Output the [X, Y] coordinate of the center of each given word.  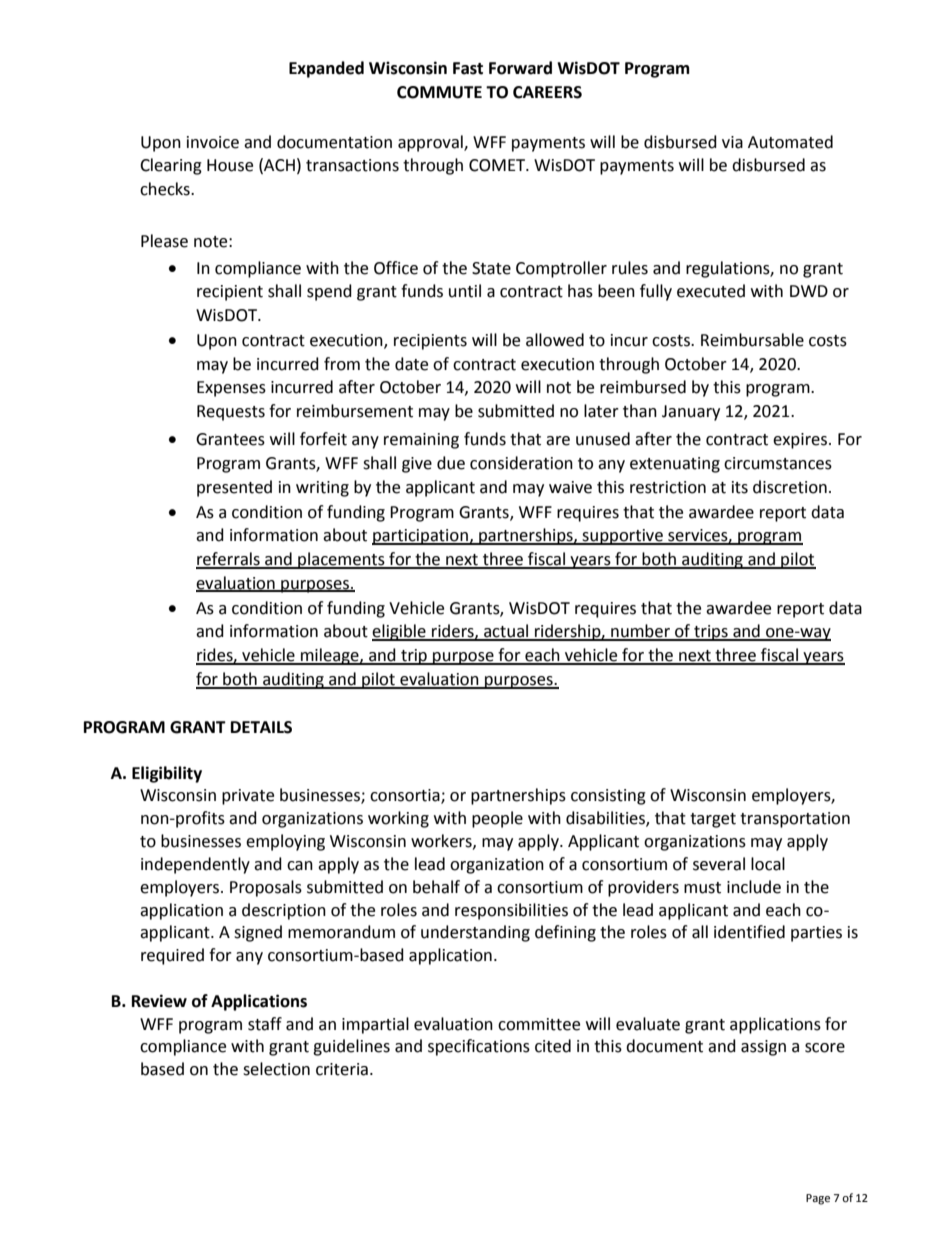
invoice [213, 142]
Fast [468, 68]
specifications [479, 1047]
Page [818, 1199]
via [732, 142]
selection [276, 1069]
